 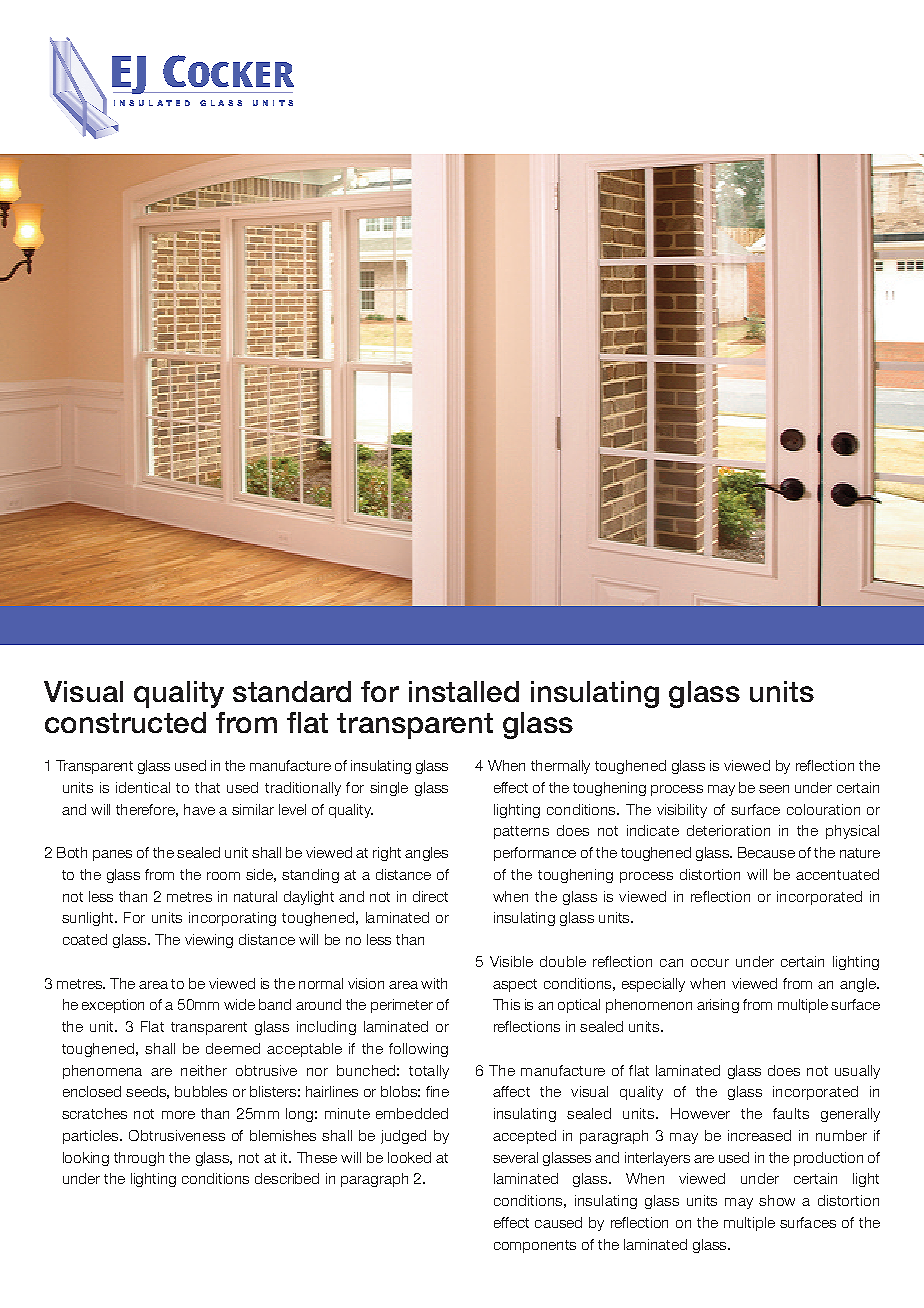 What do you see at coordinates (287, 1178) in the page?
I see `described` at bounding box center [287, 1178].
